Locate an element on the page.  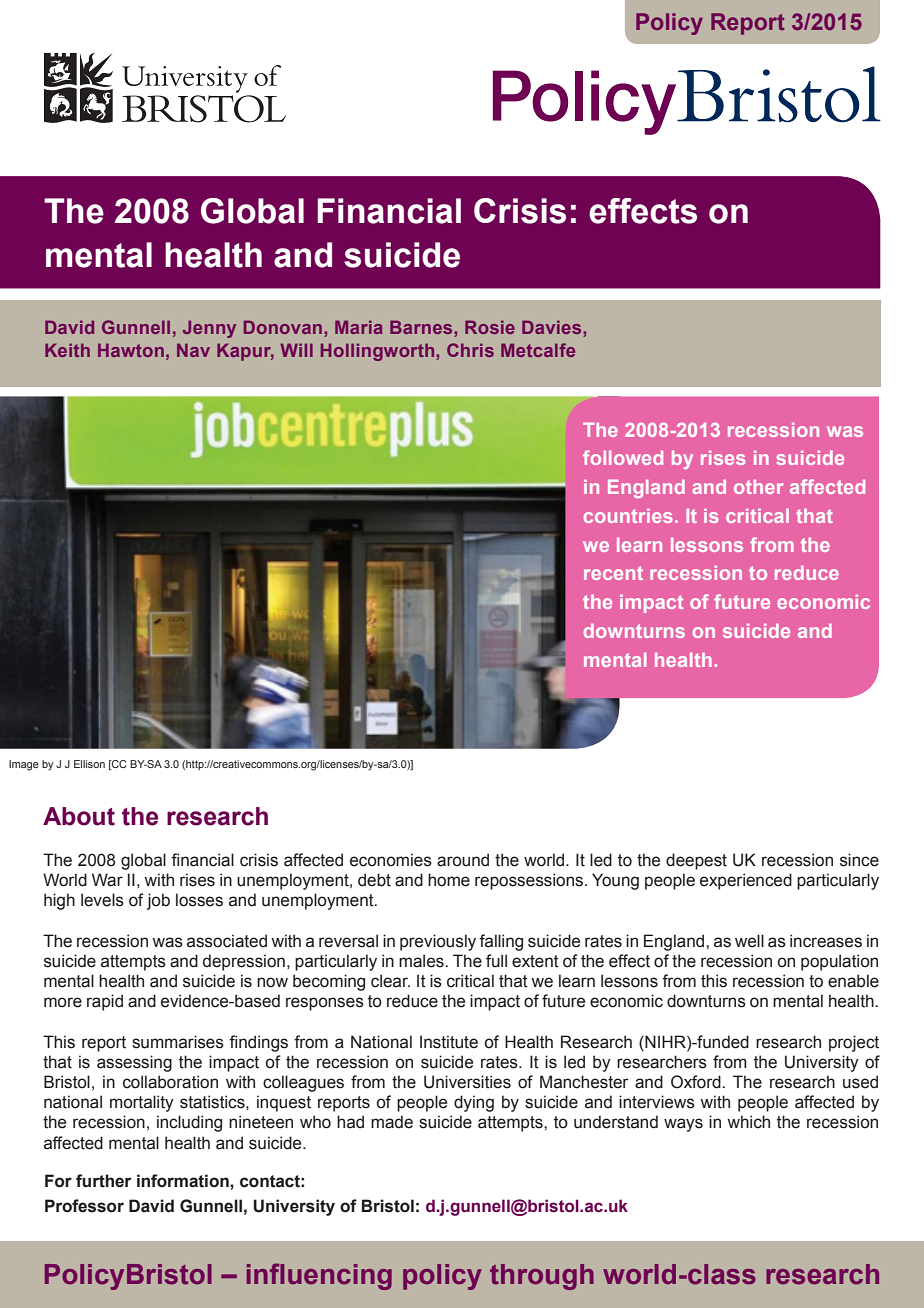
War is located at coordinates (107, 880).
